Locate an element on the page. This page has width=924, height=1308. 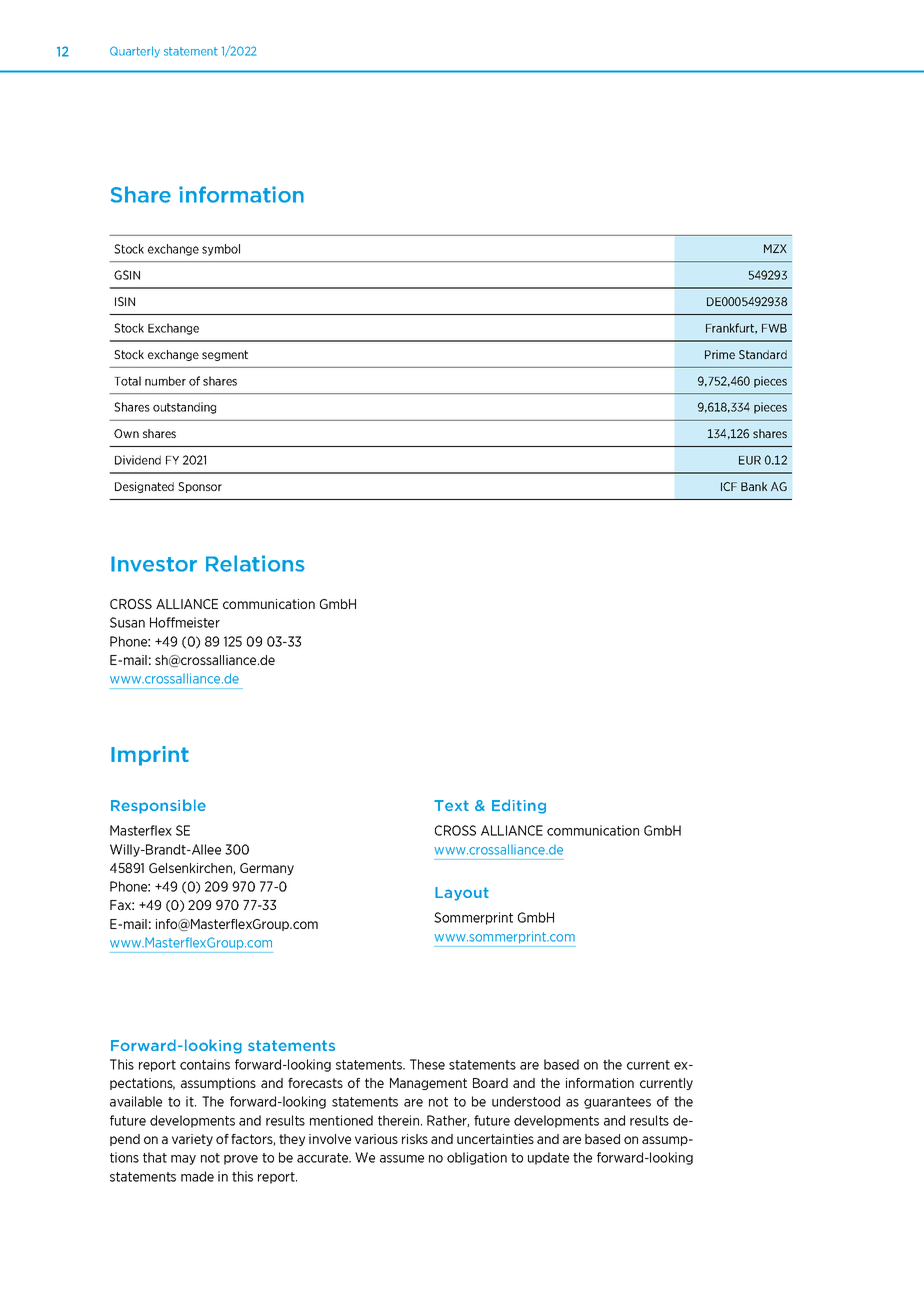
Prime is located at coordinates (720, 354).
